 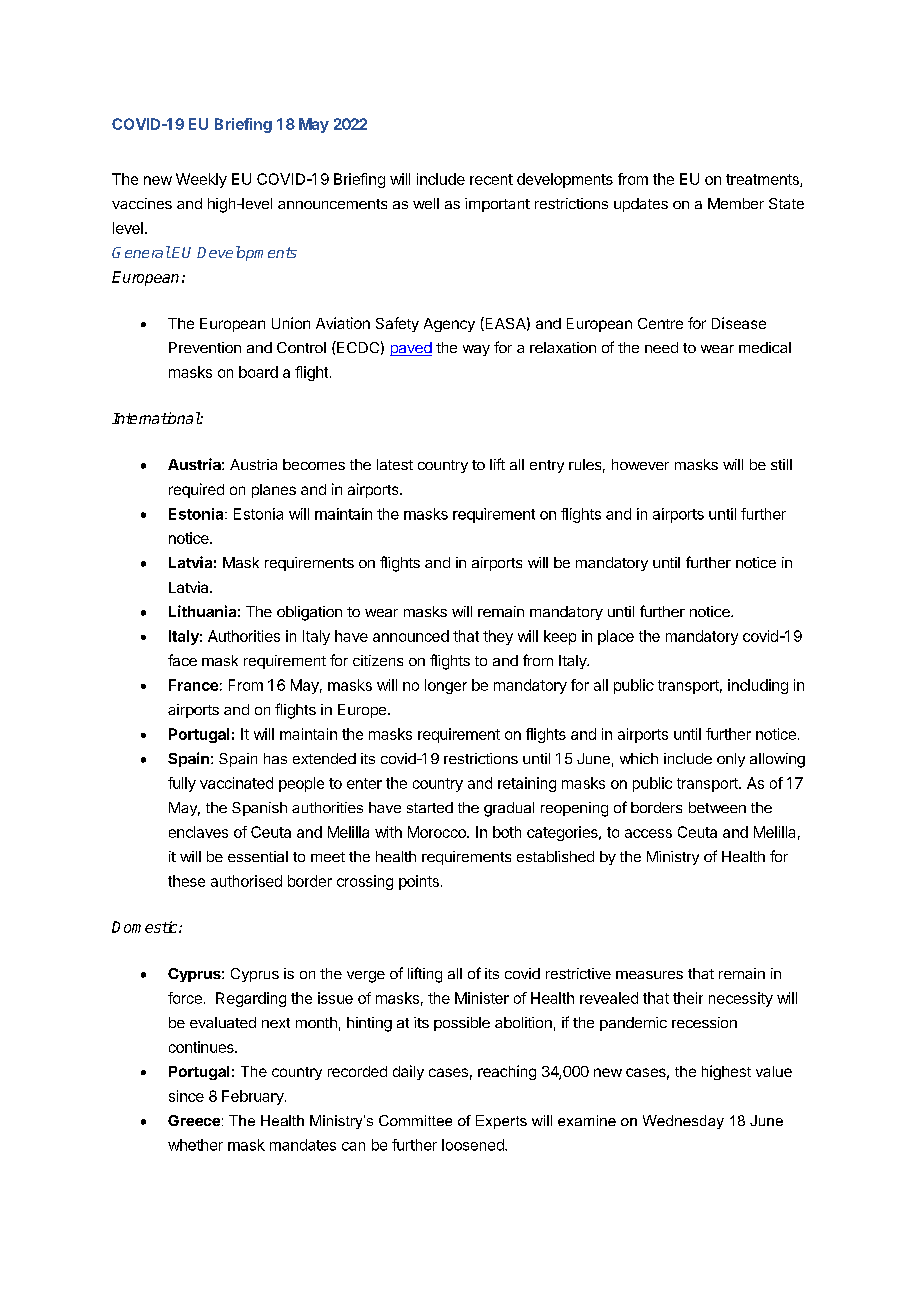 What do you see at coordinates (501, 1122) in the screenshot?
I see `Experts` at bounding box center [501, 1122].
